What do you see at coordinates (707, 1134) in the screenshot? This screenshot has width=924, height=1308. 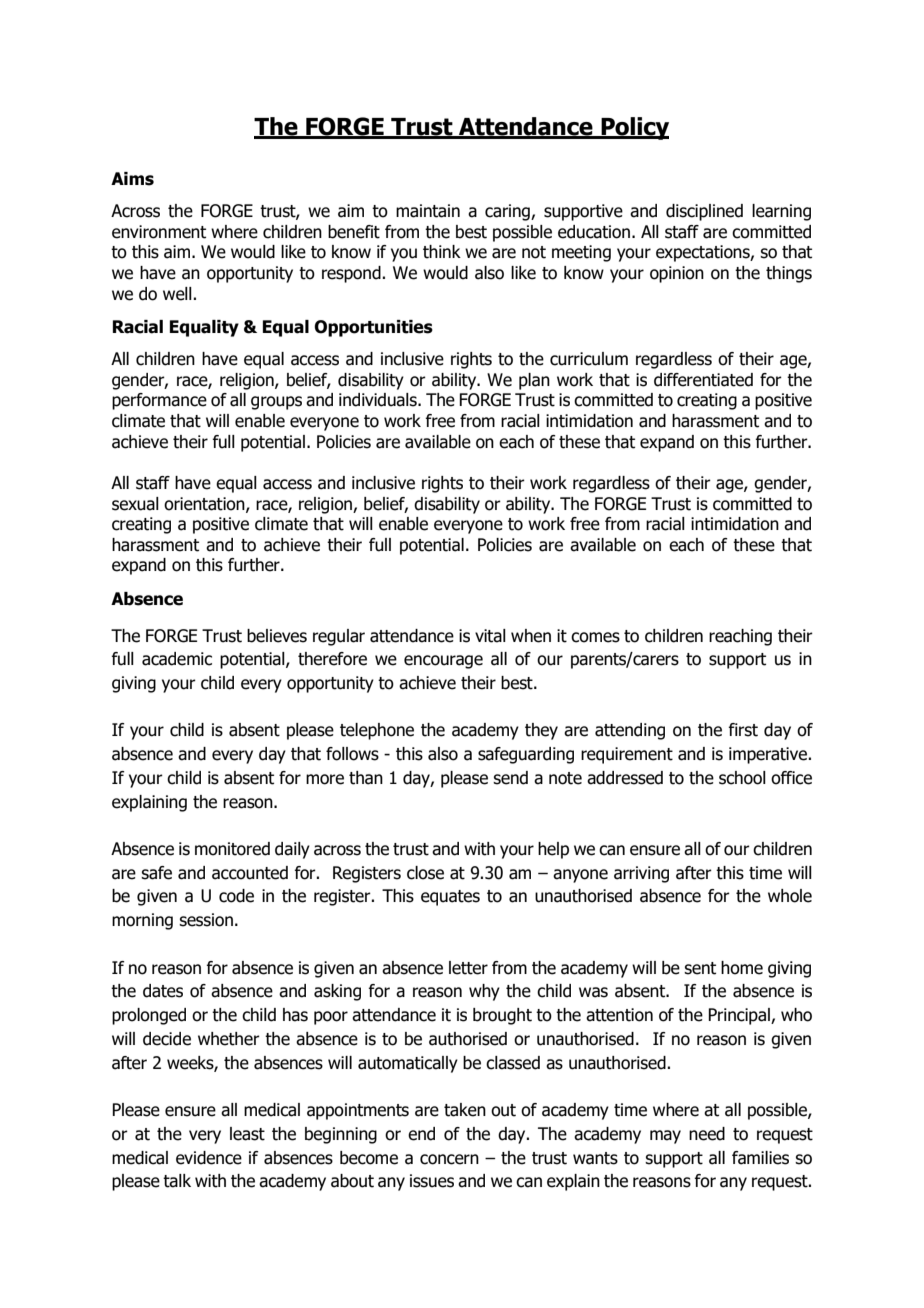 I see `need` at bounding box center [707, 1134].
